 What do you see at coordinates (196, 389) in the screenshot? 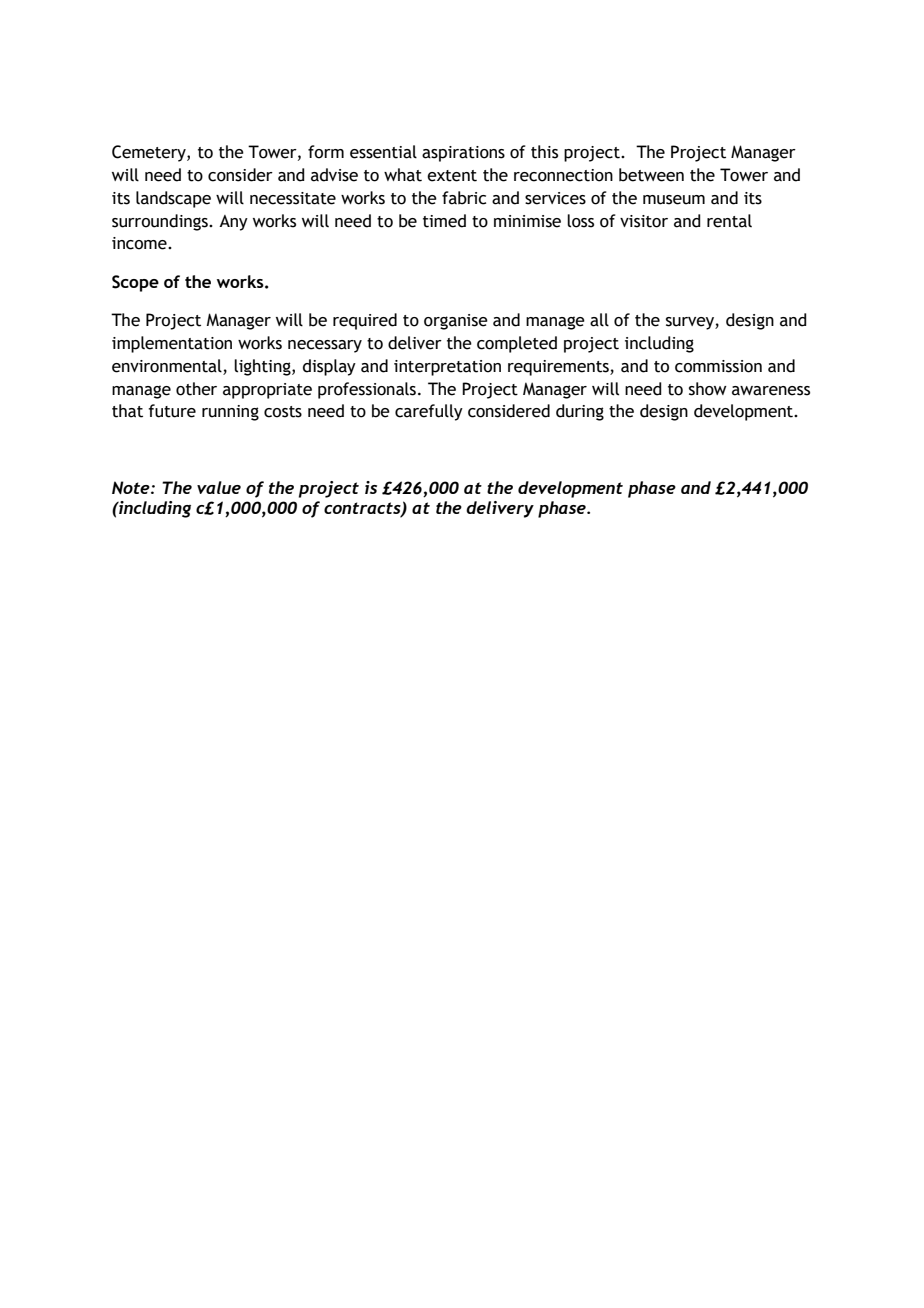
I see `other` at bounding box center [196, 389].
